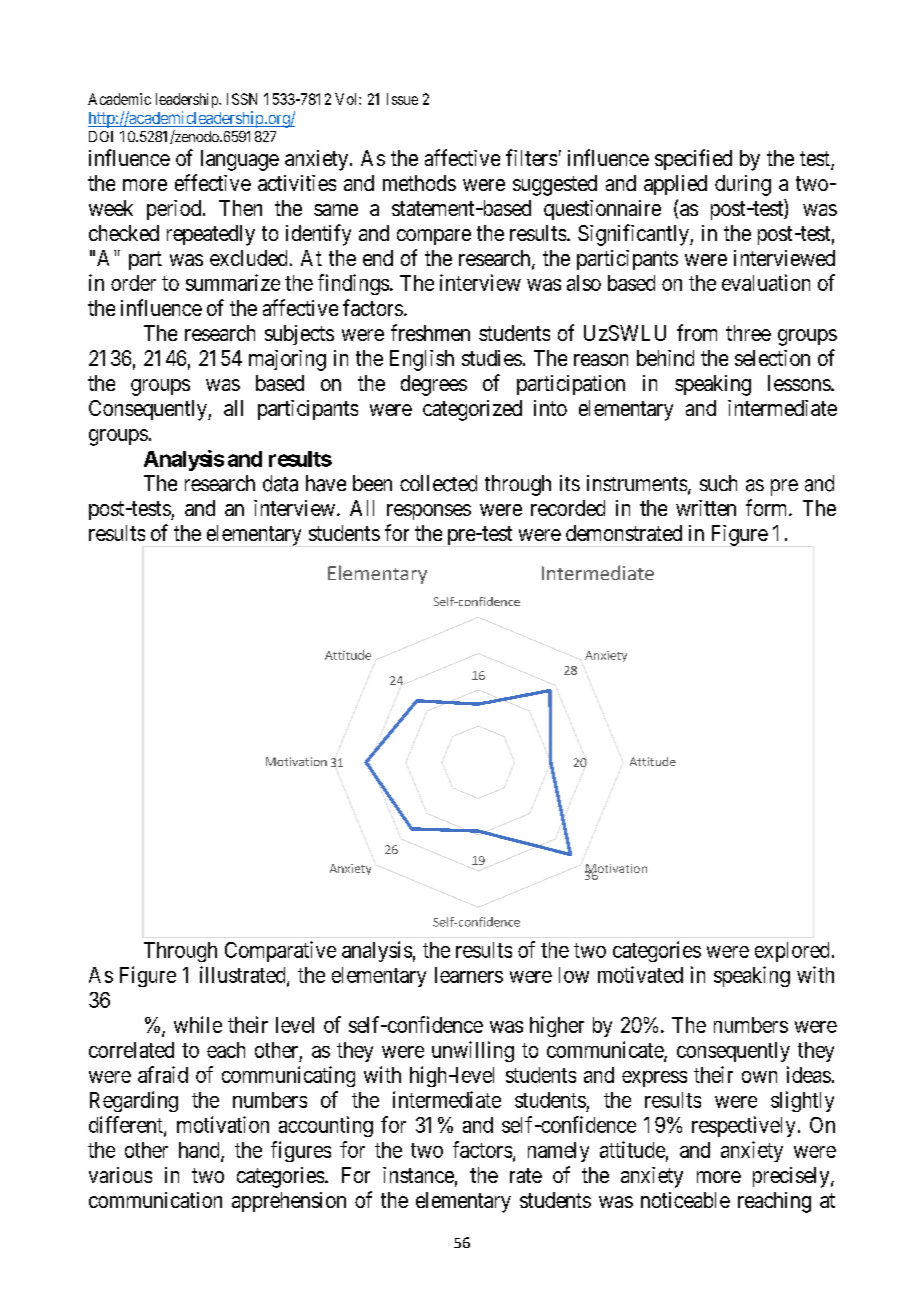  I want to click on noticeable, so click(685, 1200).
